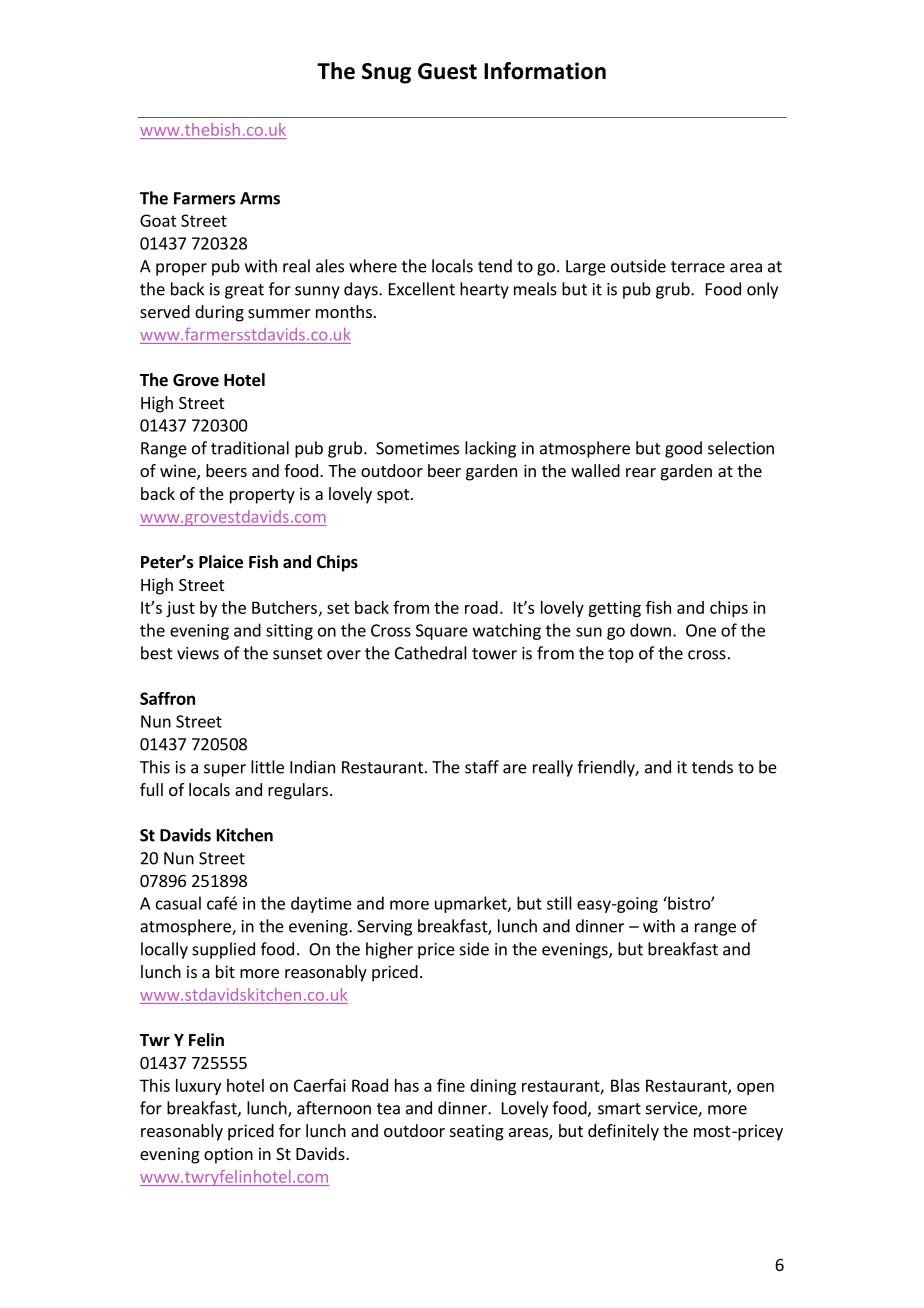 The width and height of the screenshot is (924, 1308). Describe the element at coordinates (545, 71) in the screenshot. I see `Information` at that location.
